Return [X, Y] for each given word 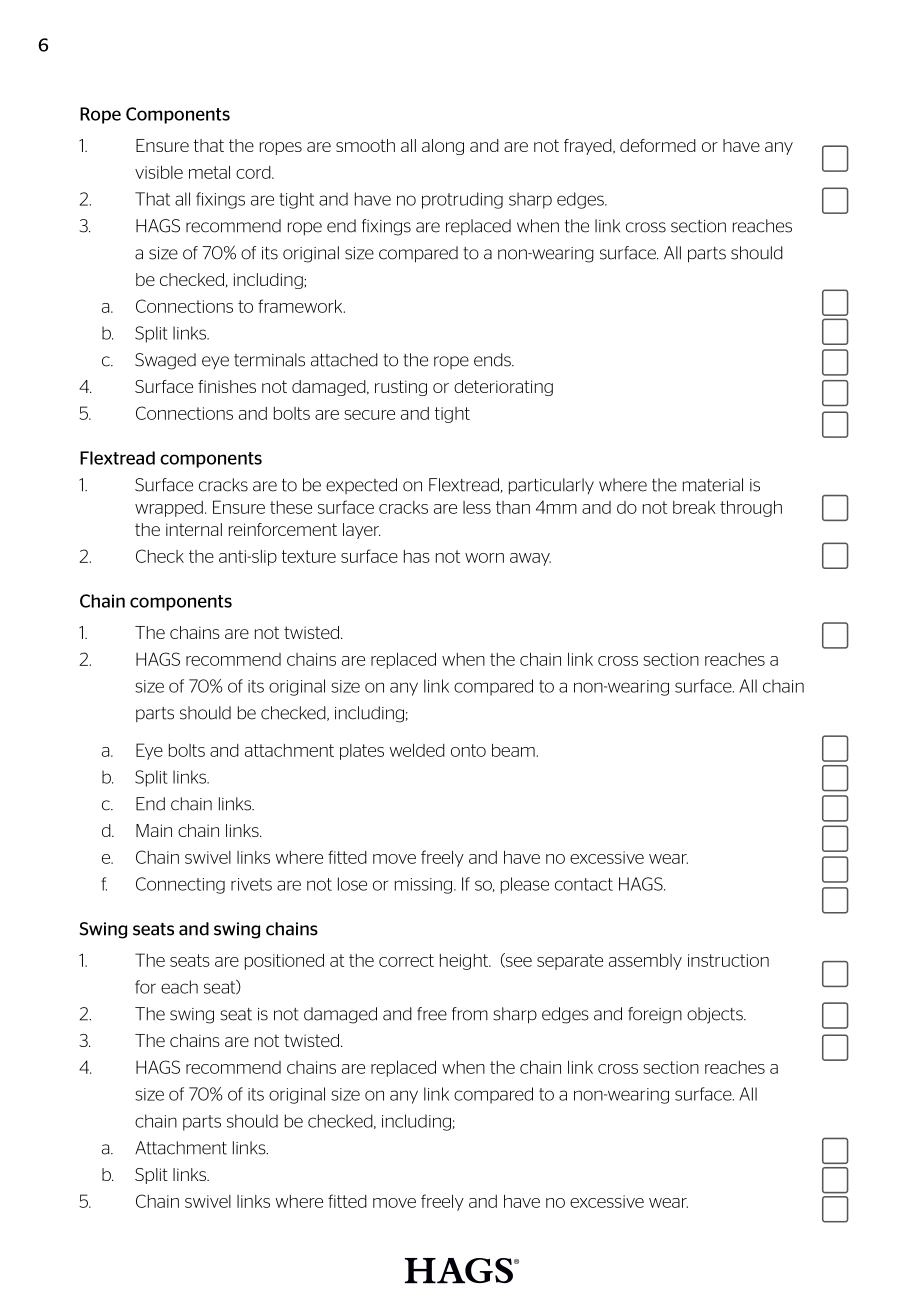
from [470, 1014]
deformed [658, 145]
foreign [655, 1015]
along [443, 147]
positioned [284, 961]
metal [209, 172]
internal [194, 529]
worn [484, 558]
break [694, 507]
